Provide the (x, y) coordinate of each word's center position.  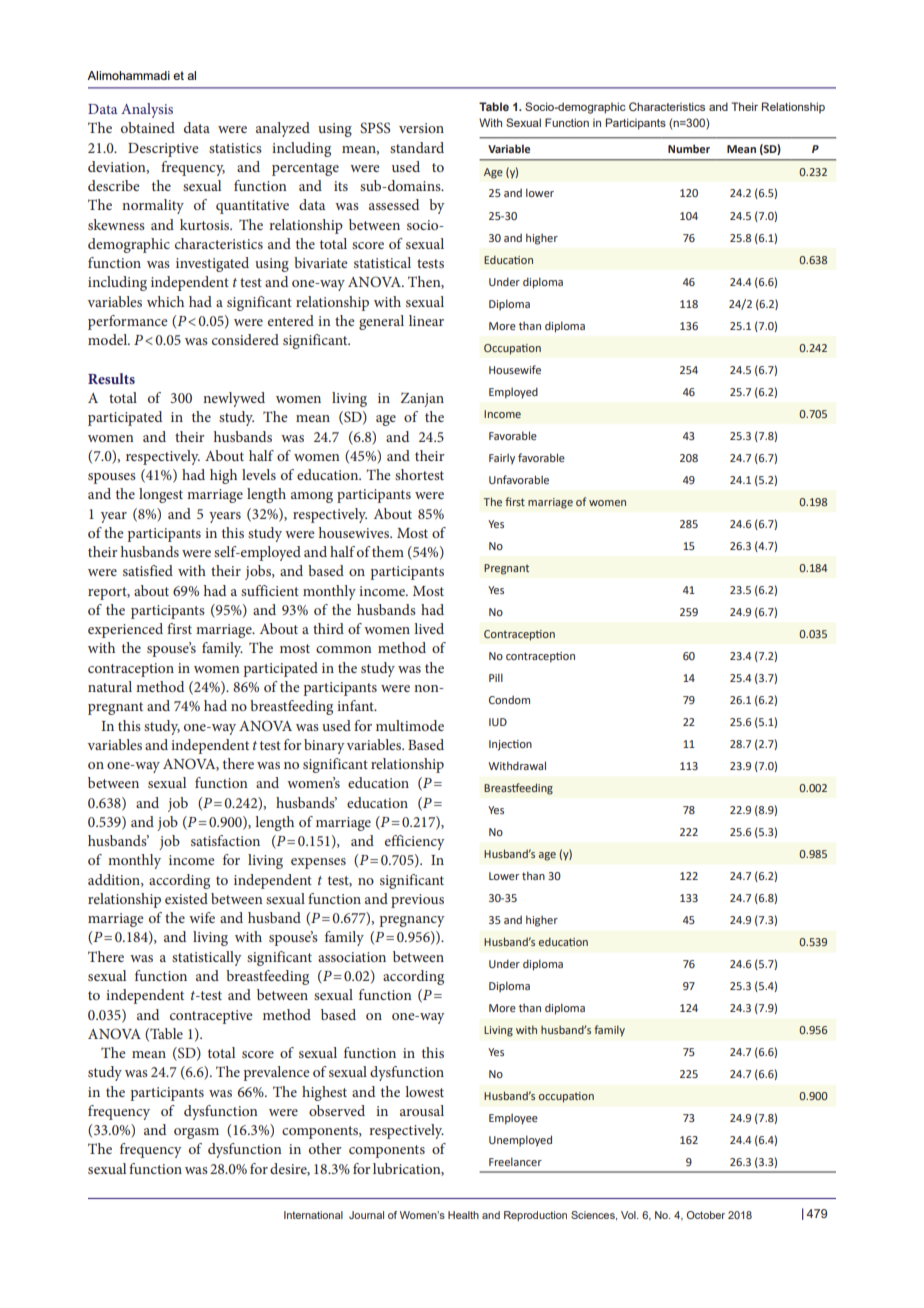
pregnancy (412, 921)
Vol (629, 1215)
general (381, 322)
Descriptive (163, 150)
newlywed (234, 399)
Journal (366, 1215)
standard (417, 147)
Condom (509, 700)
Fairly (502, 459)
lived (429, 628)
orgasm (196, 1133)
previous (417, 901)
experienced (125, 630)
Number (689, 148)
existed (186, 898)
